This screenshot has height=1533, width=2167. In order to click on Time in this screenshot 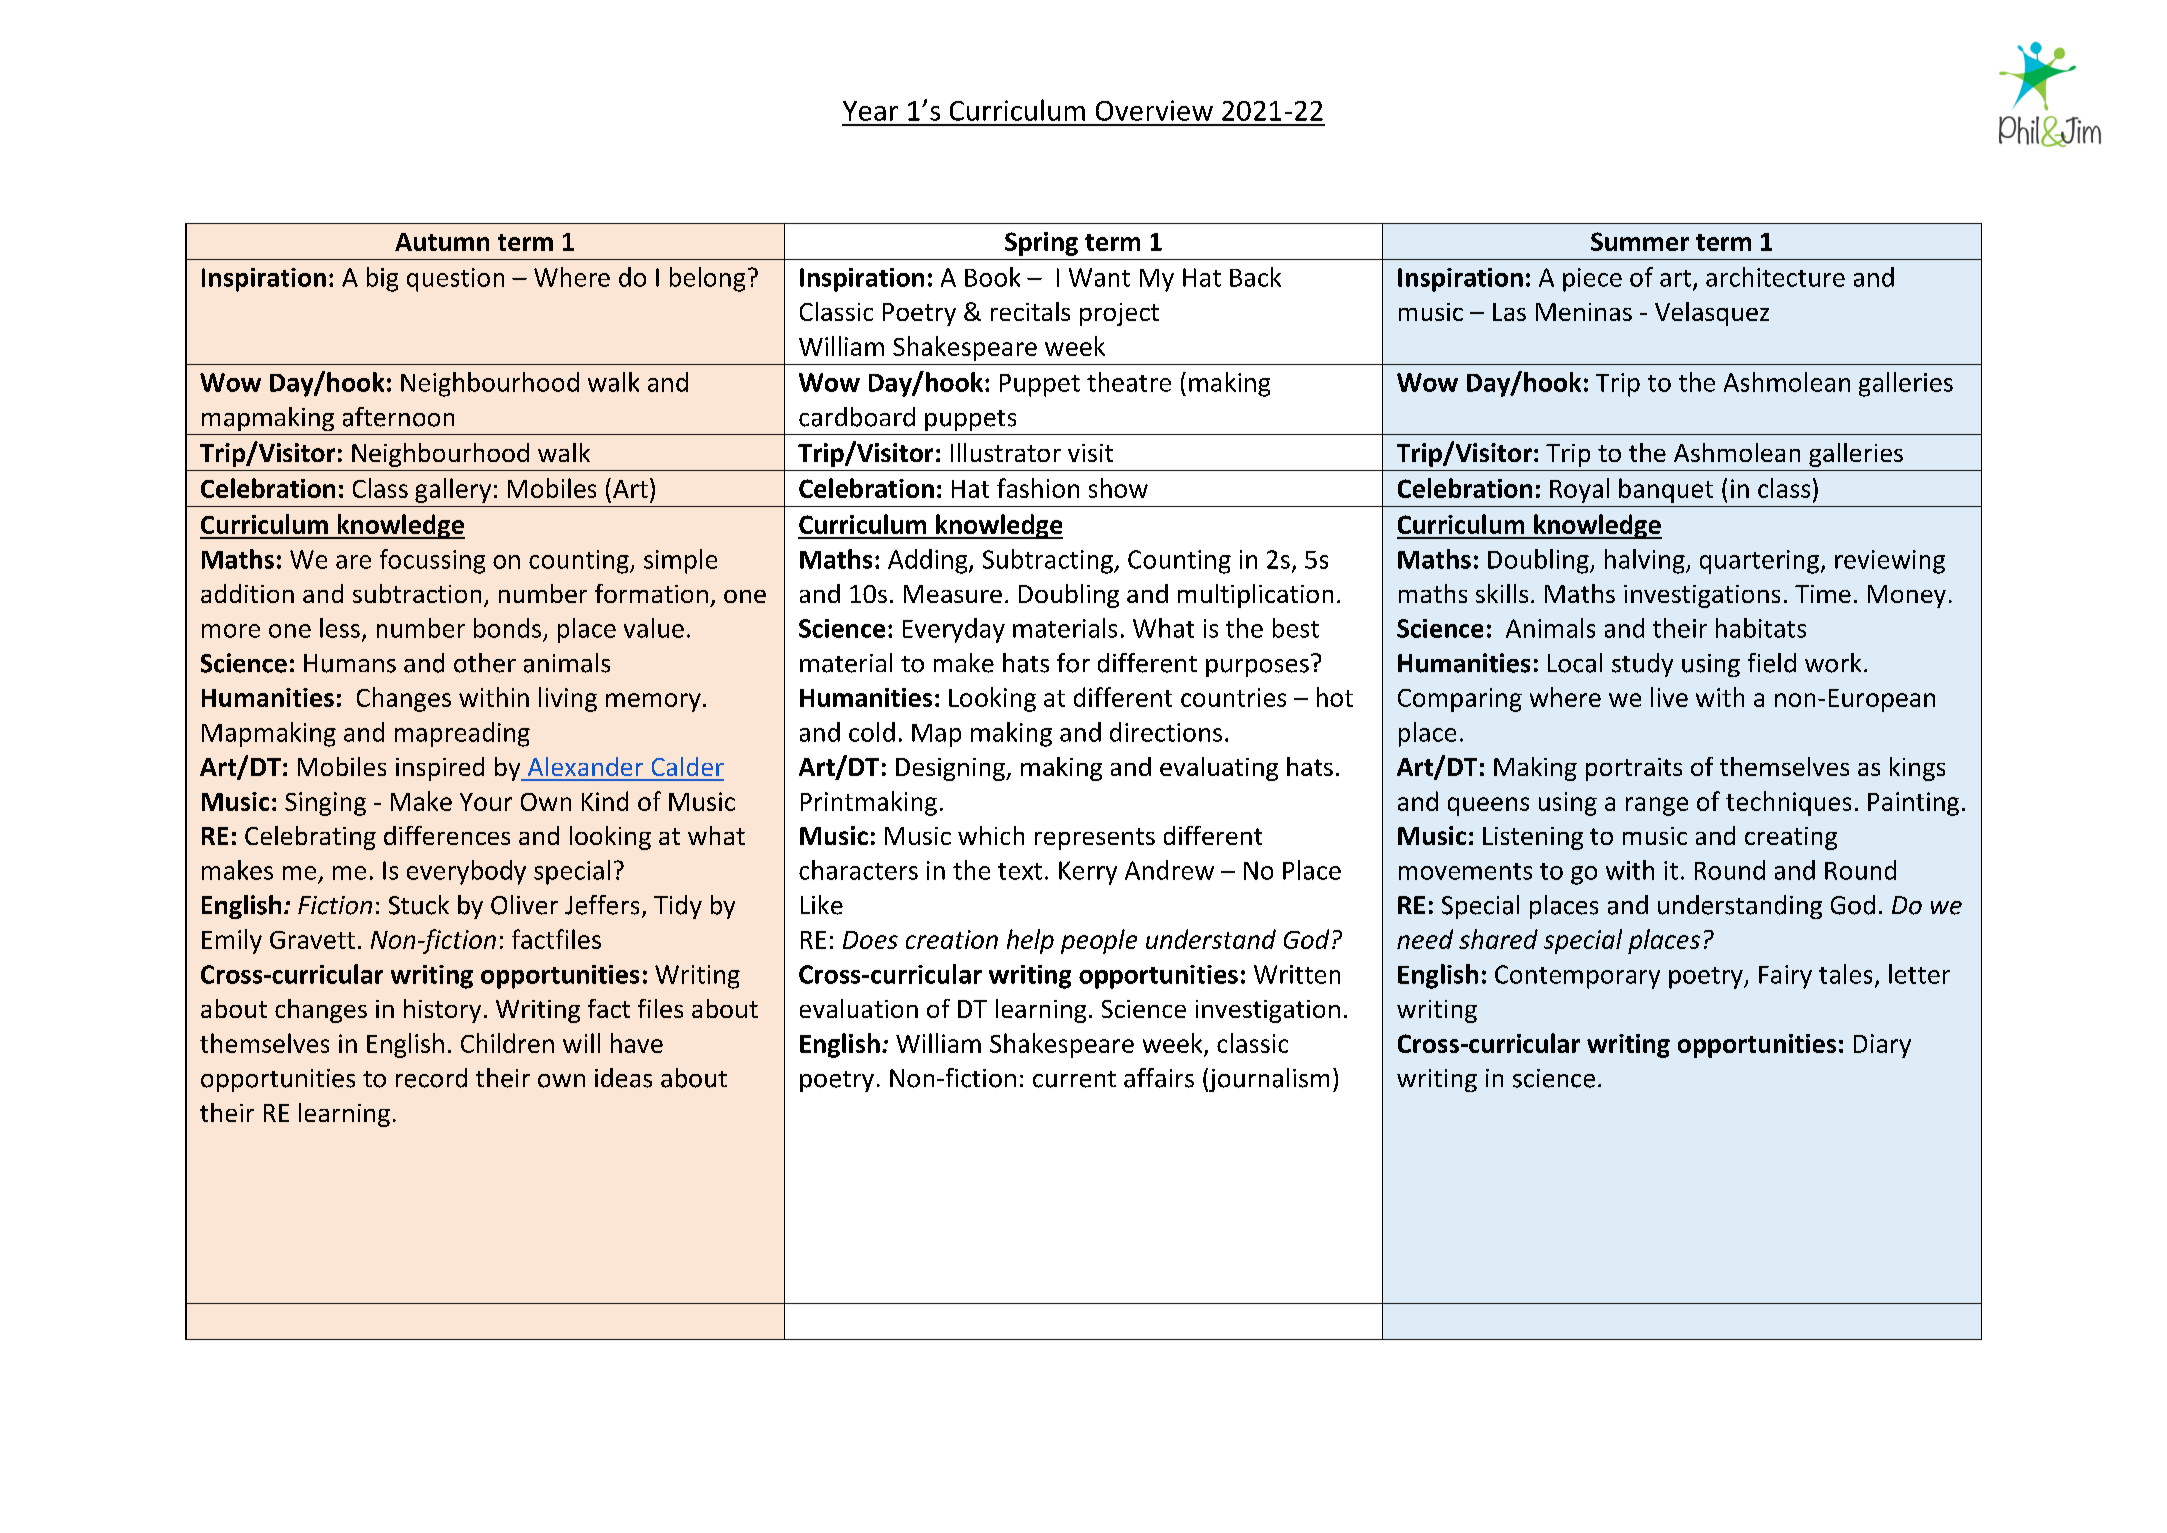, I will do `click(1823, 594)`.
